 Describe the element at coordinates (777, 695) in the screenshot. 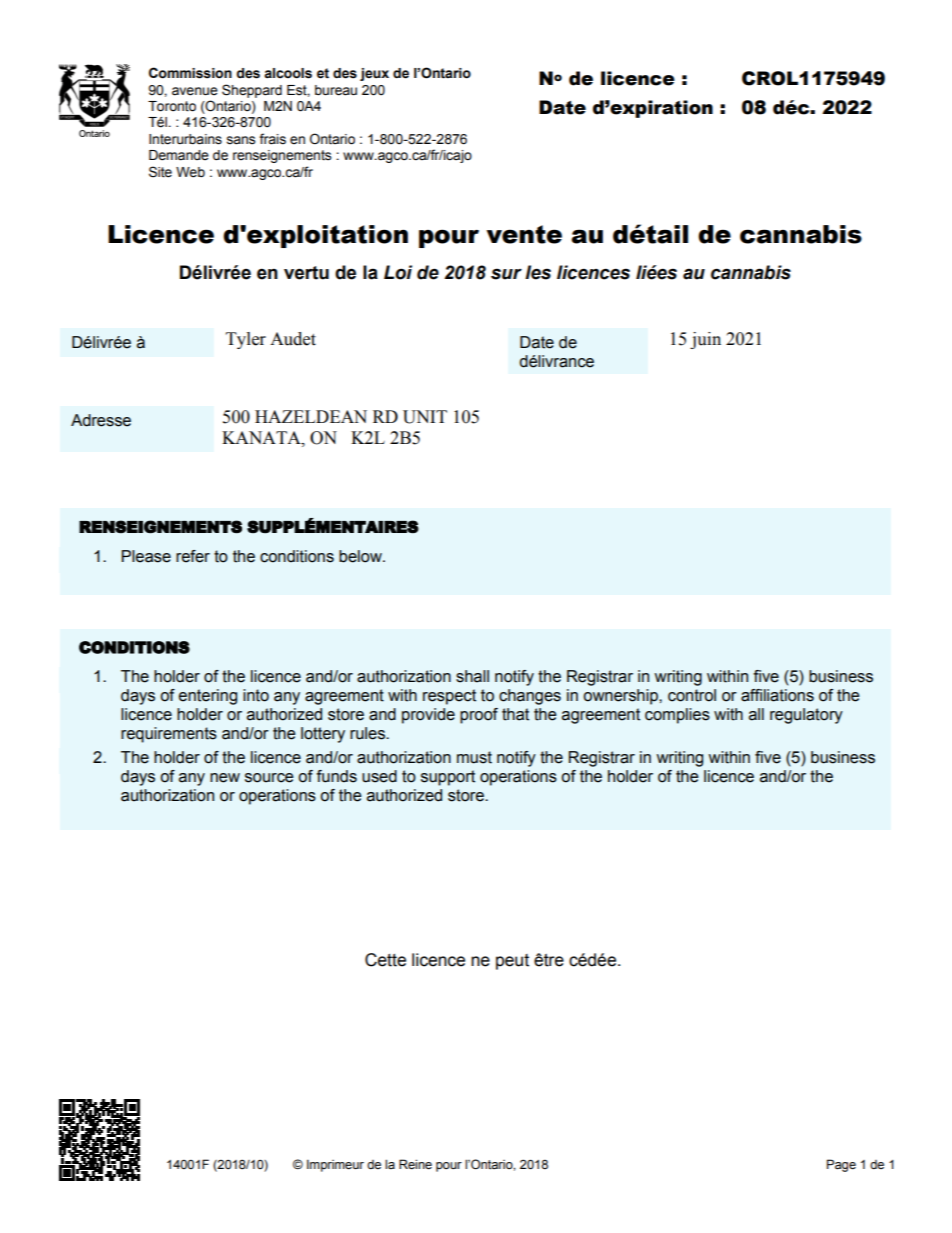

I see `affiliations` at that location.
